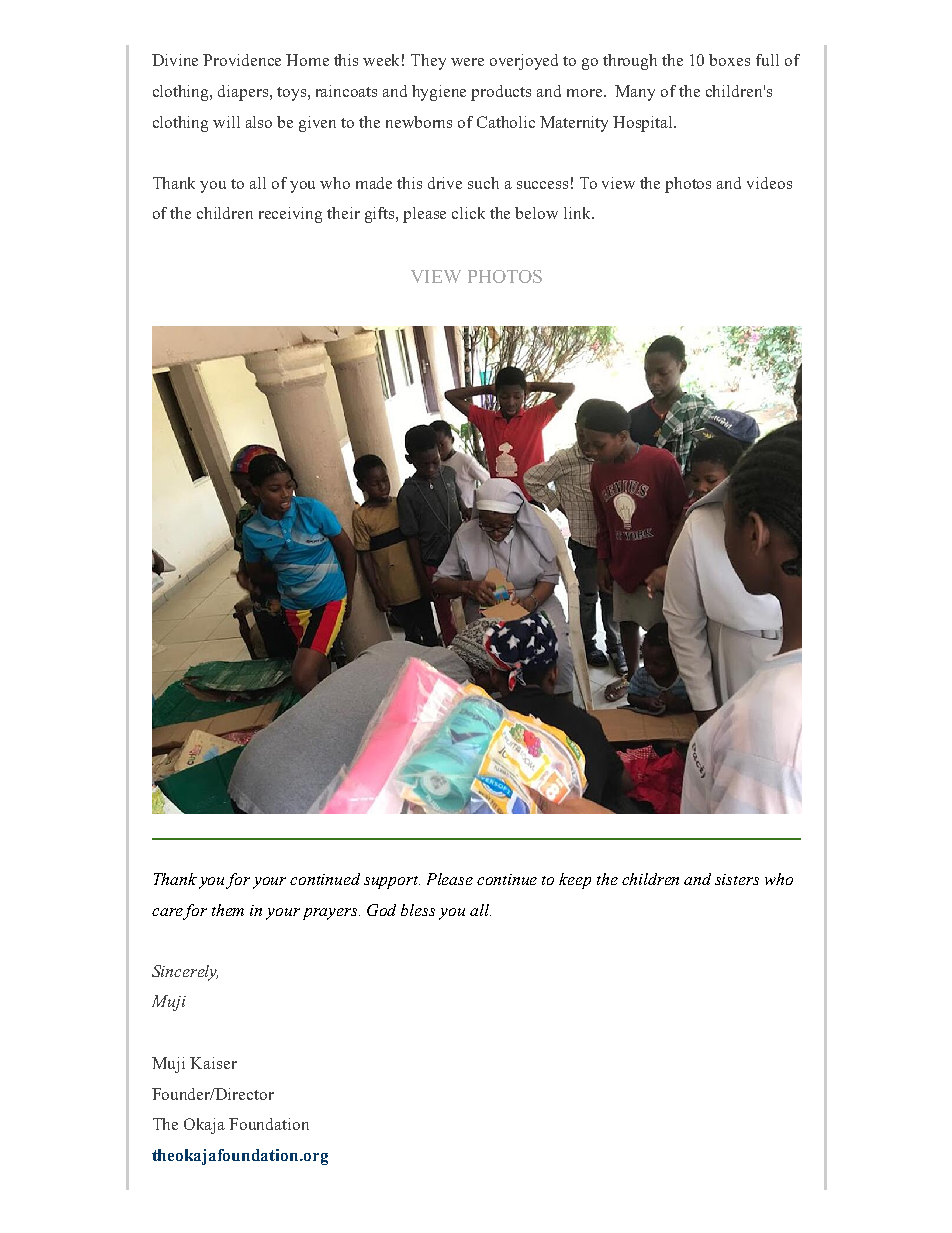 The image size is (952, 1233). I want to click on hygiene, so click(439, 93).
